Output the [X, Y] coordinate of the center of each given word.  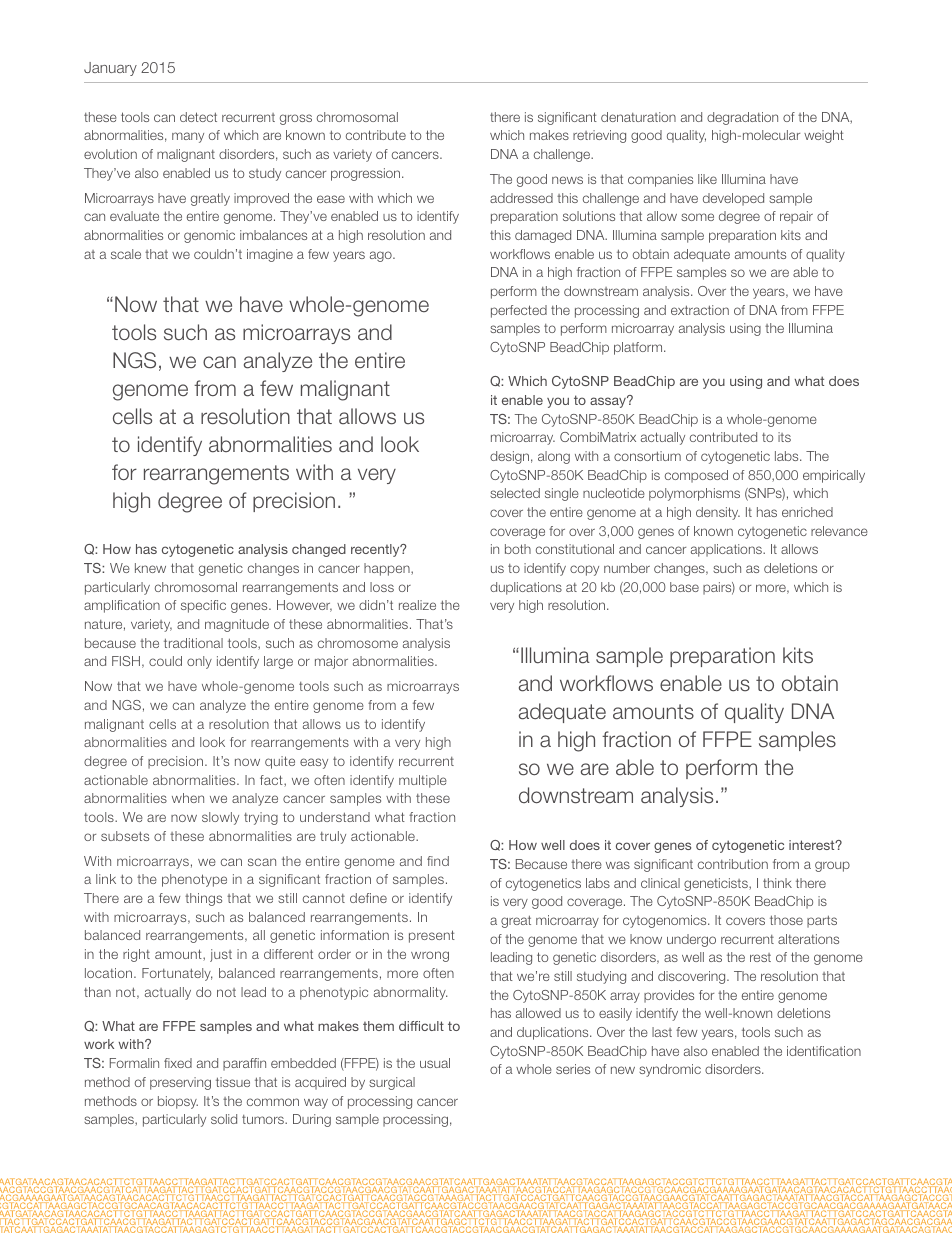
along [554, 457]
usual [435, 1063]
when [188, 798]
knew [150, 568]
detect [198, 117]
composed [696, 476]
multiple [423, 781]
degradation [742, 118]
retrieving [599, 136]
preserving [180, 1083]
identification [824, 1051]
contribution [733, 864]
